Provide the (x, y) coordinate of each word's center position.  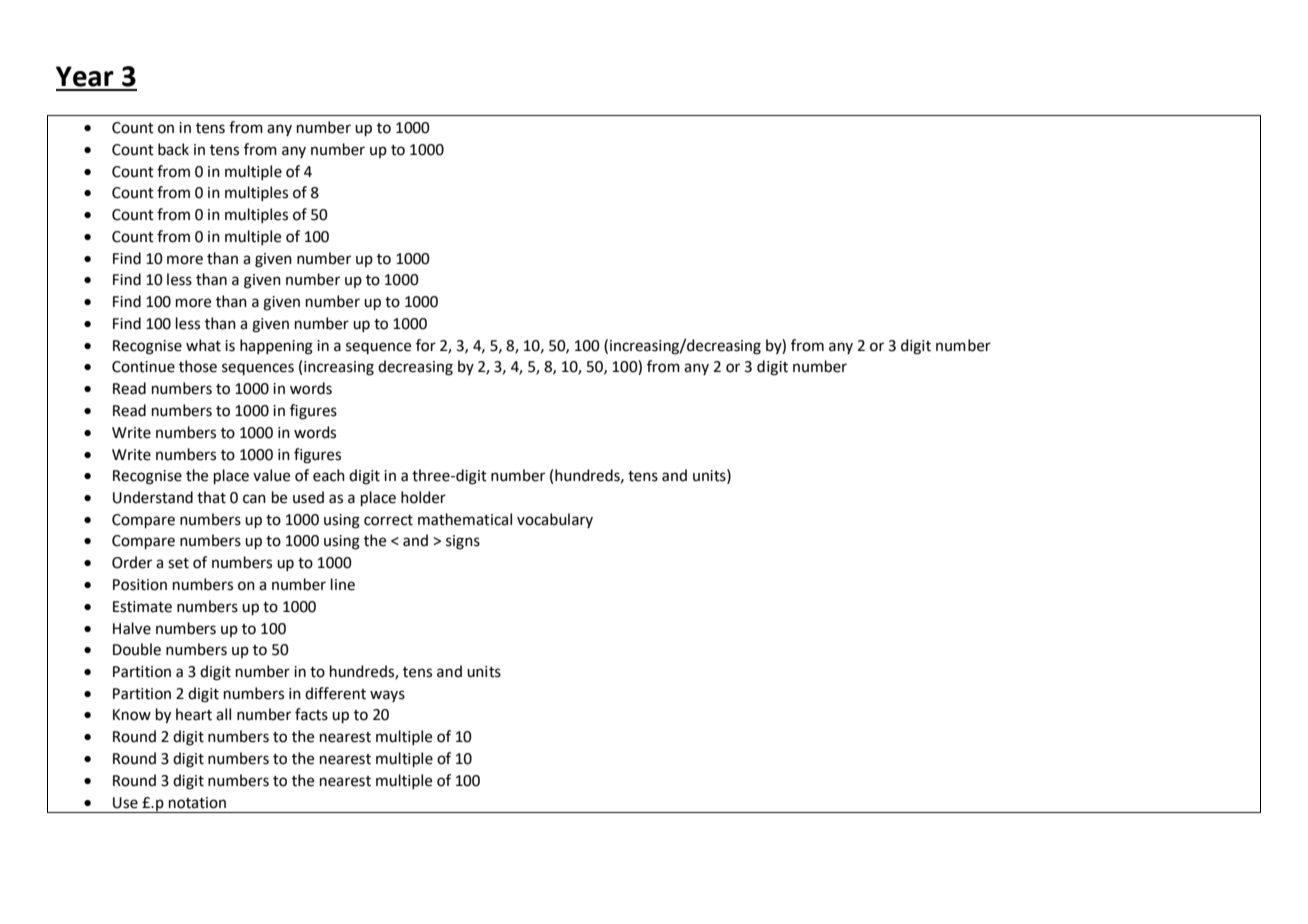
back (173, 149)
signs (463, 542)
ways (387, 696)
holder (423, 497)
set (178, 563)
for (426, 345)
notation (197, 803)
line (343, 584)
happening (276, 347)
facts (311, 714)
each (329, 475)
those (198, 366)
